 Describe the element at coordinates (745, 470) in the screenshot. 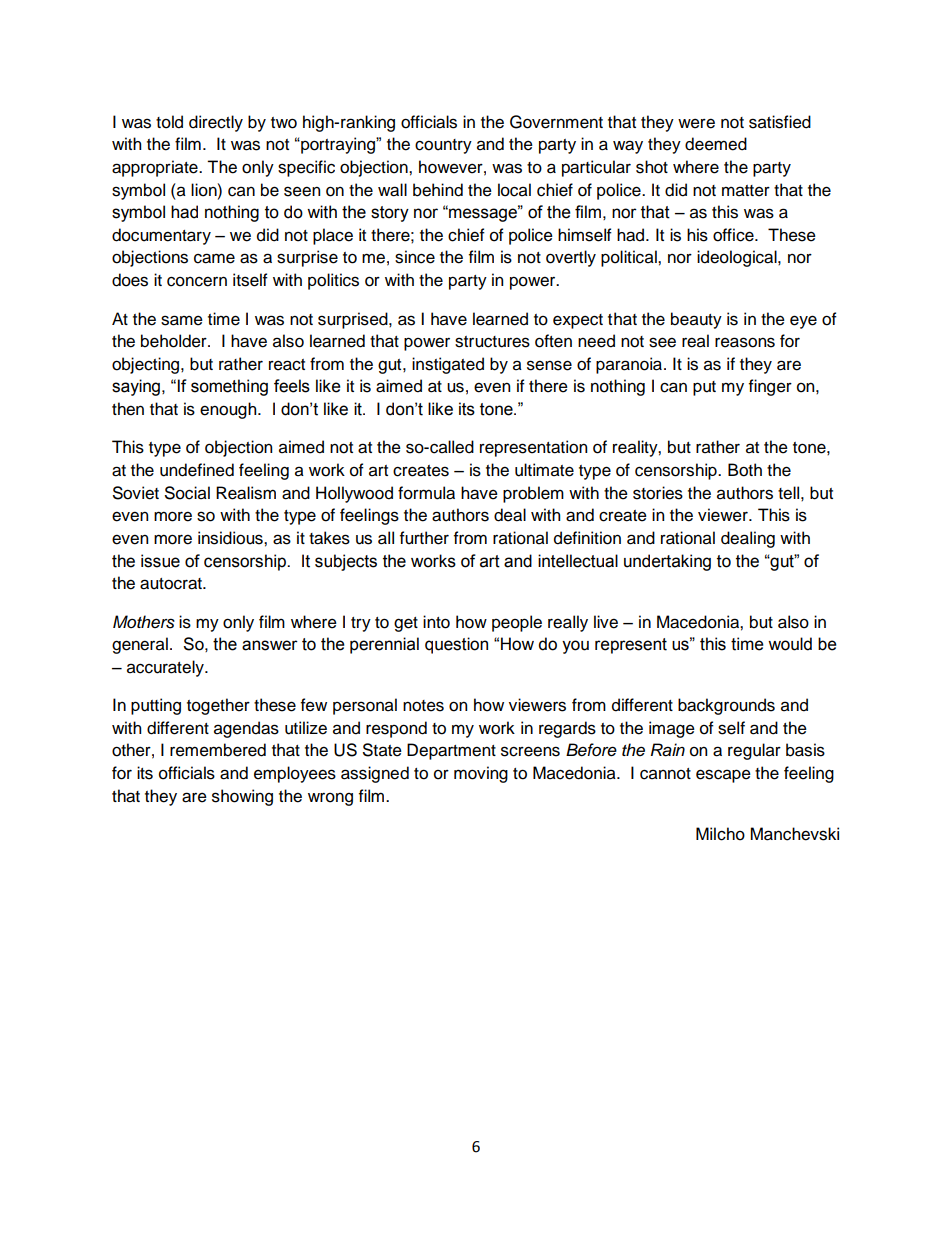

I see `Both` at that location.
